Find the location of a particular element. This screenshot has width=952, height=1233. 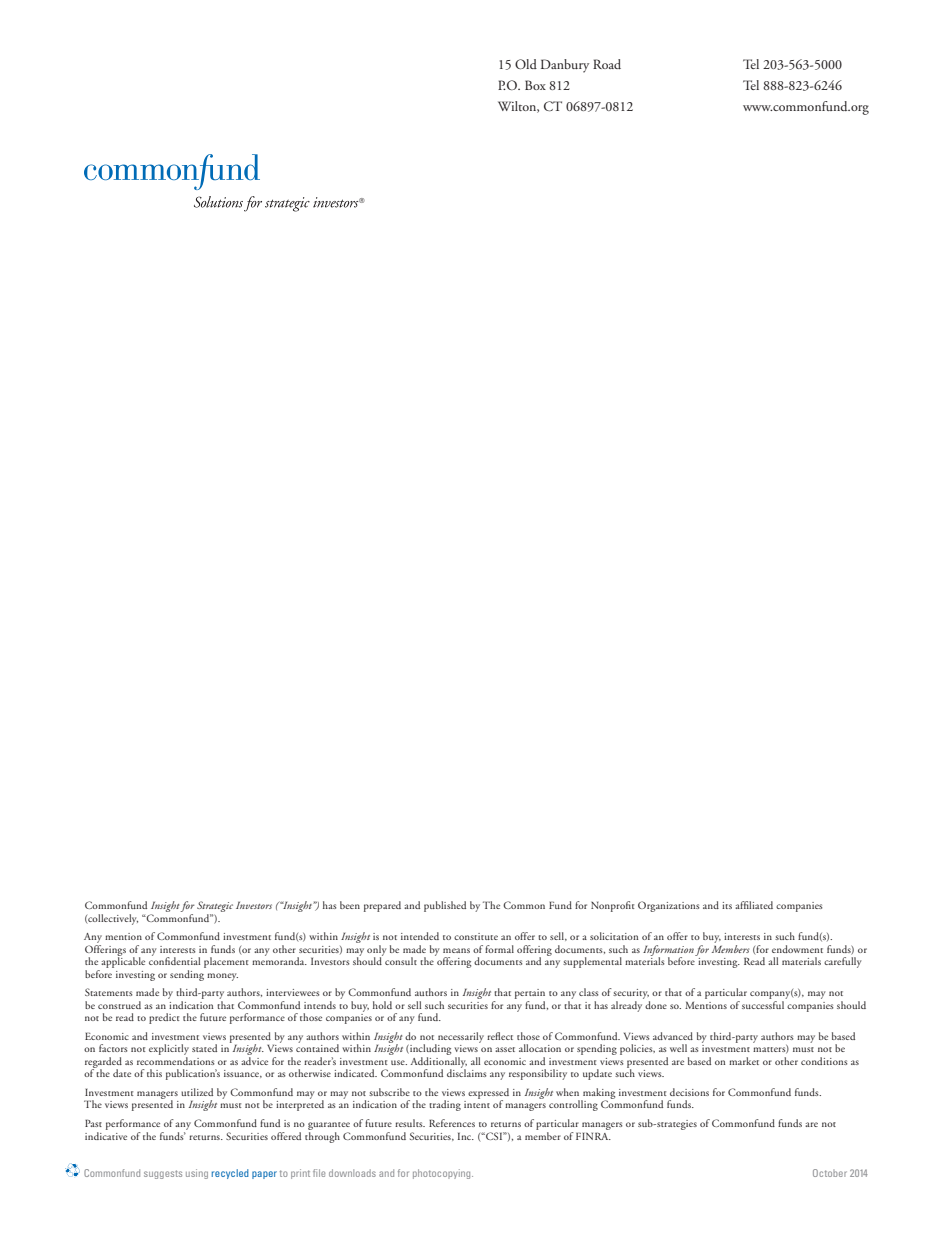

published is located at coordinates (445, 906).
